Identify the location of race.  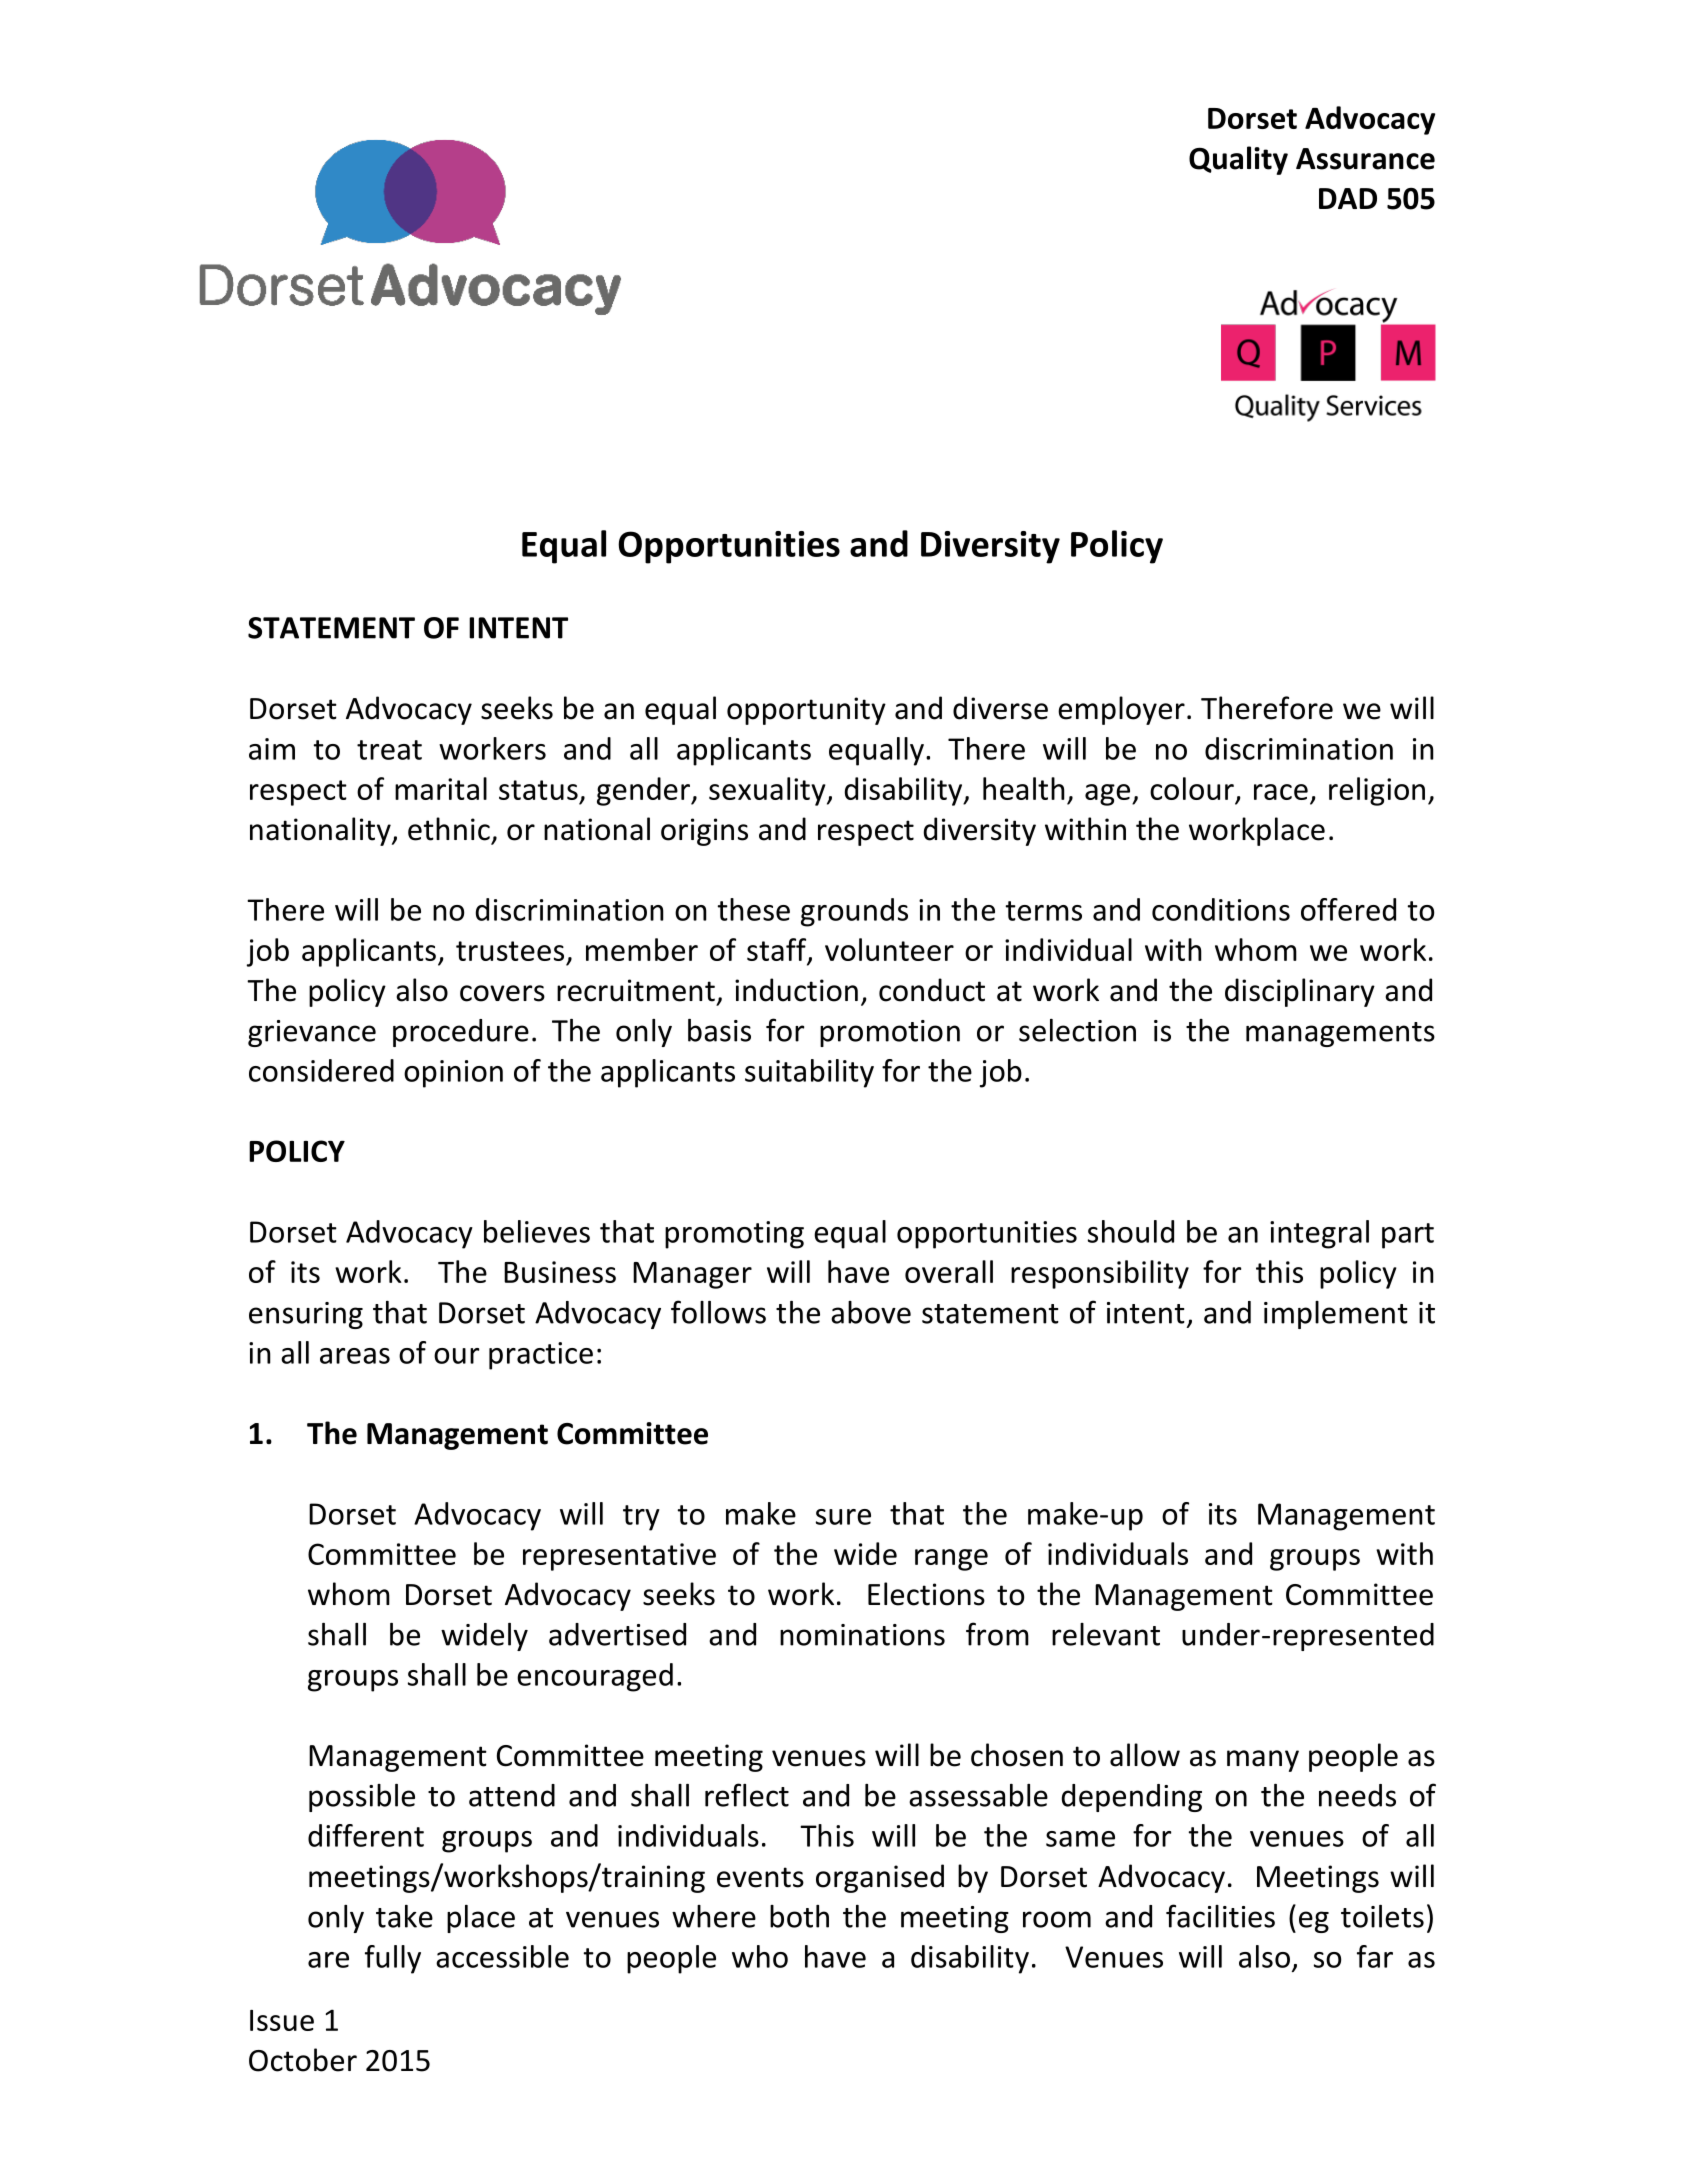
(1281, 792).
